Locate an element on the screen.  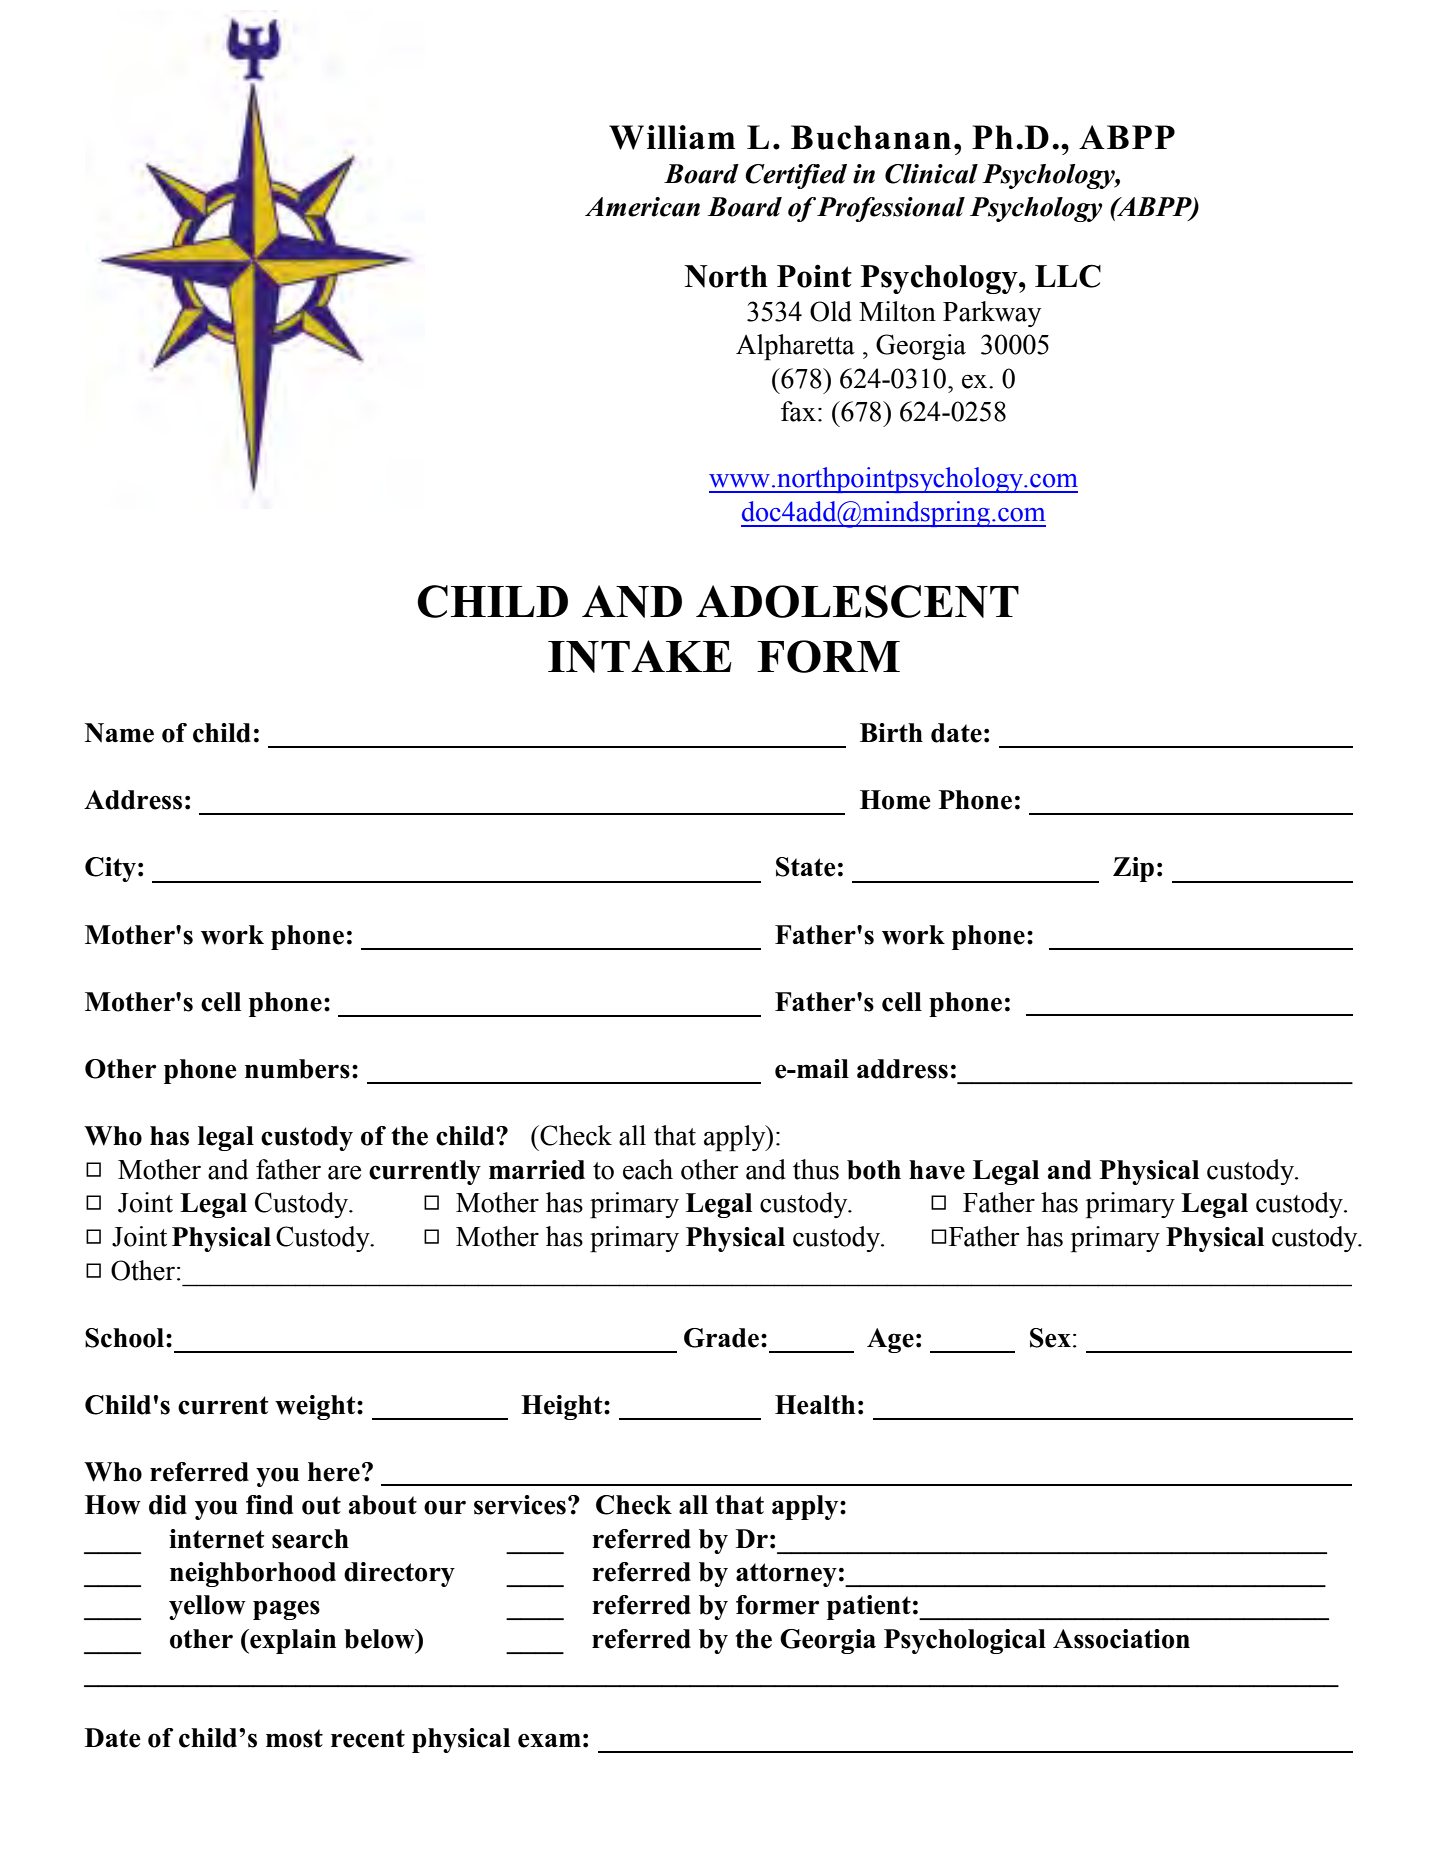
American is located at coordinates (642, 207).
